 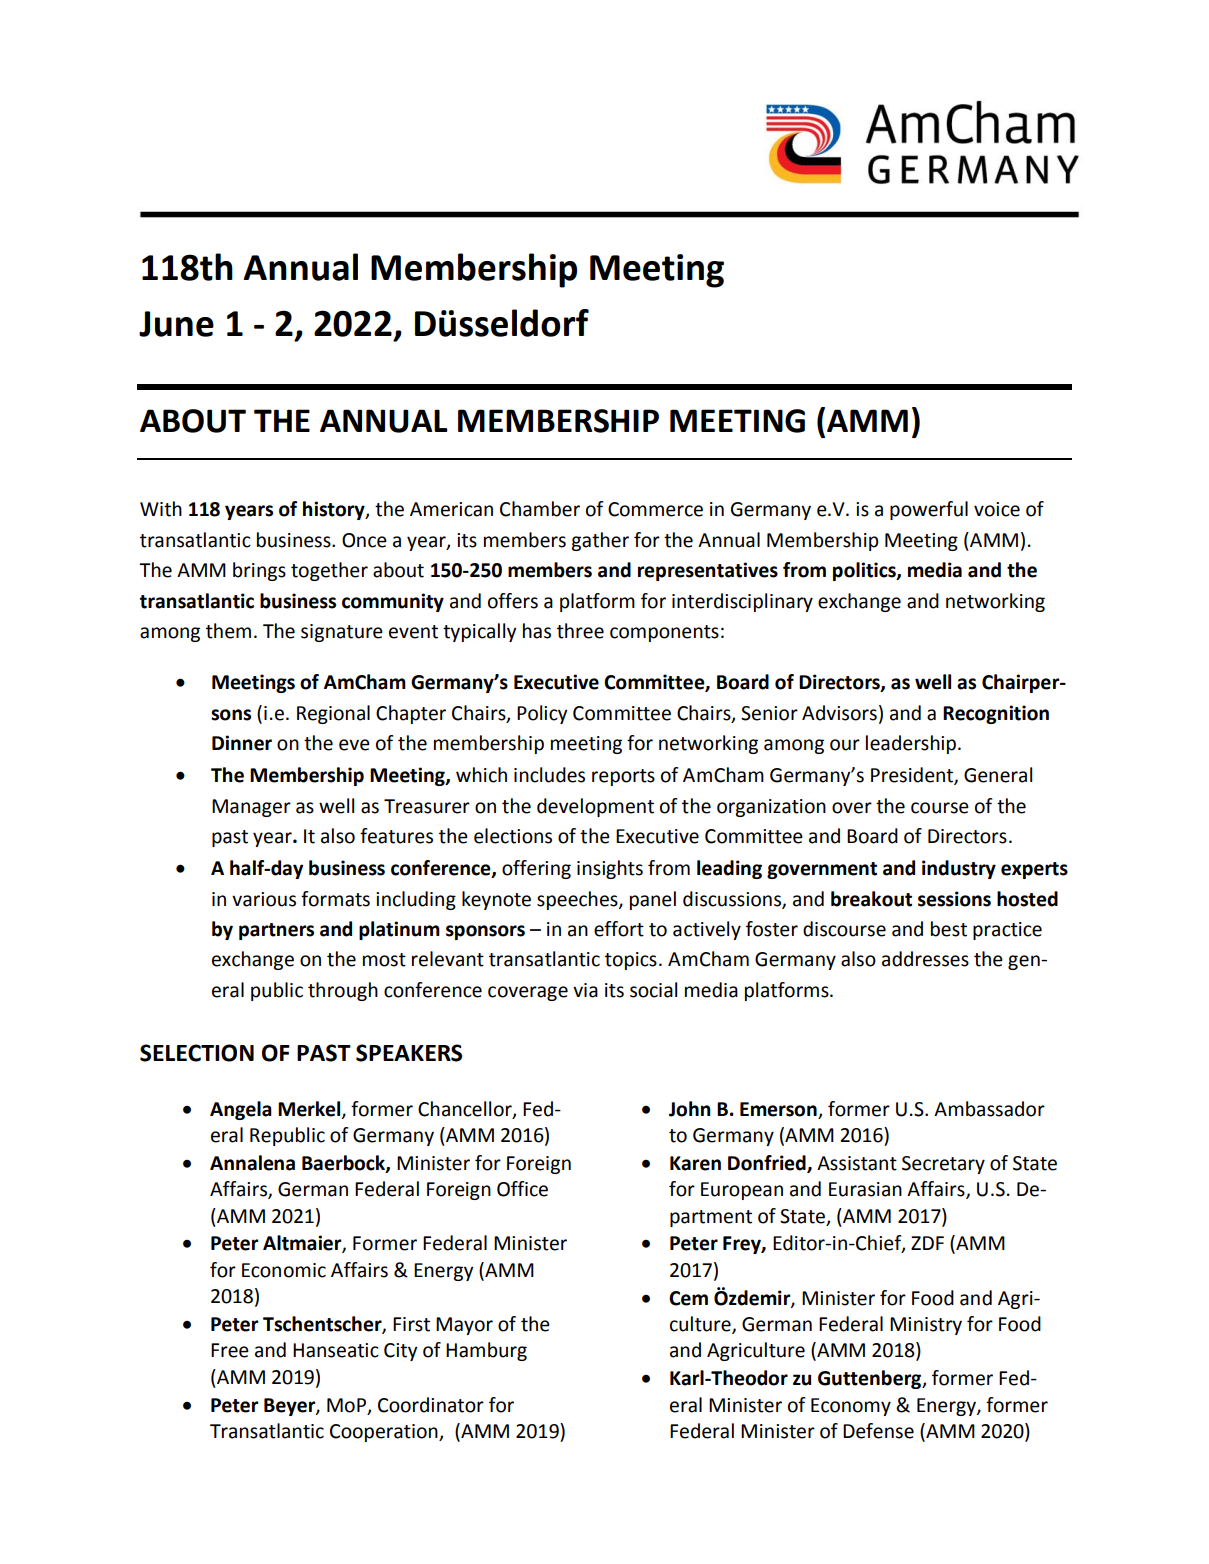 I want to click on SELECTION, so click(x=197, y=1053).
